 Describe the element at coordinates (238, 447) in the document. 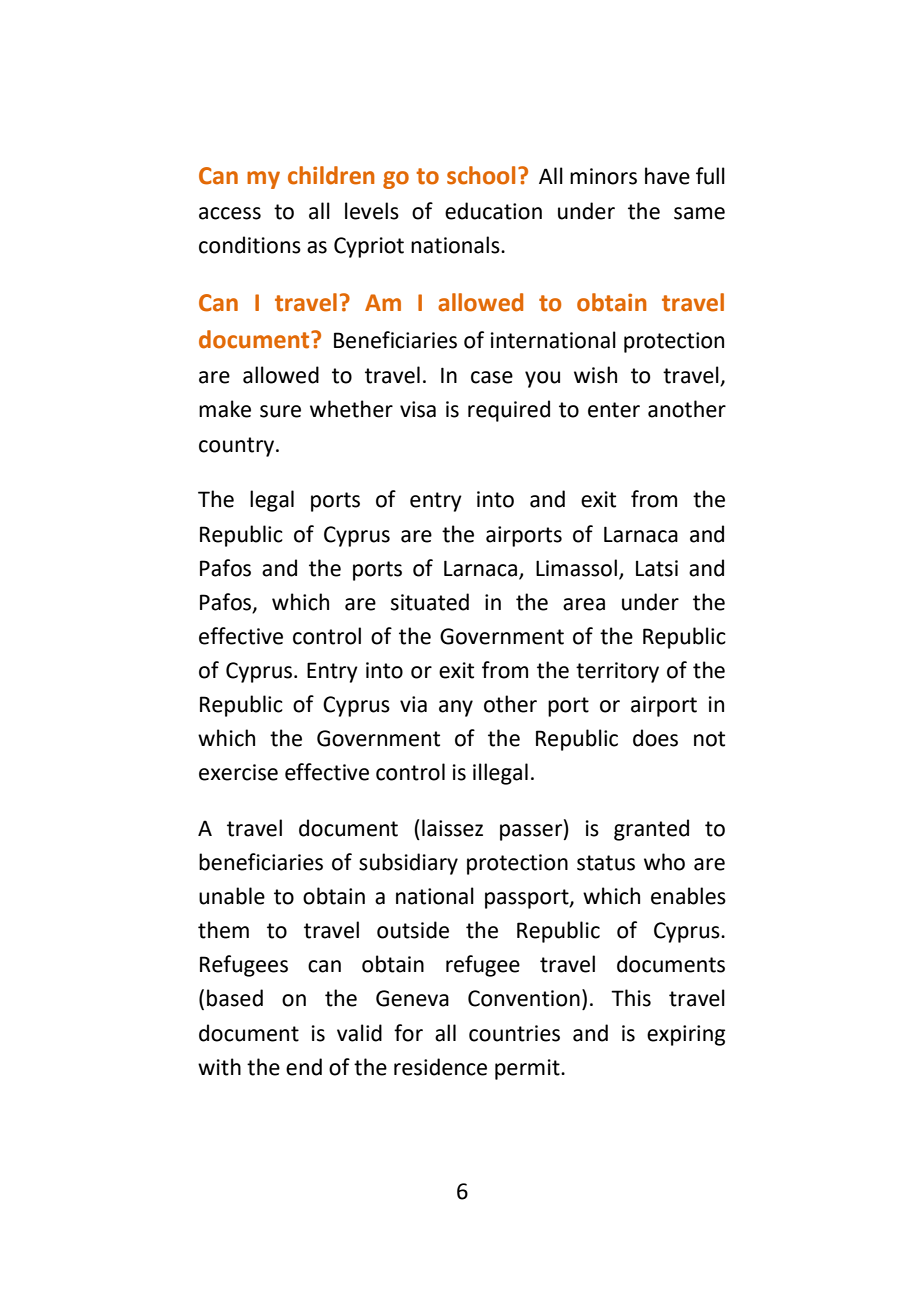

I see `country` at that location.
